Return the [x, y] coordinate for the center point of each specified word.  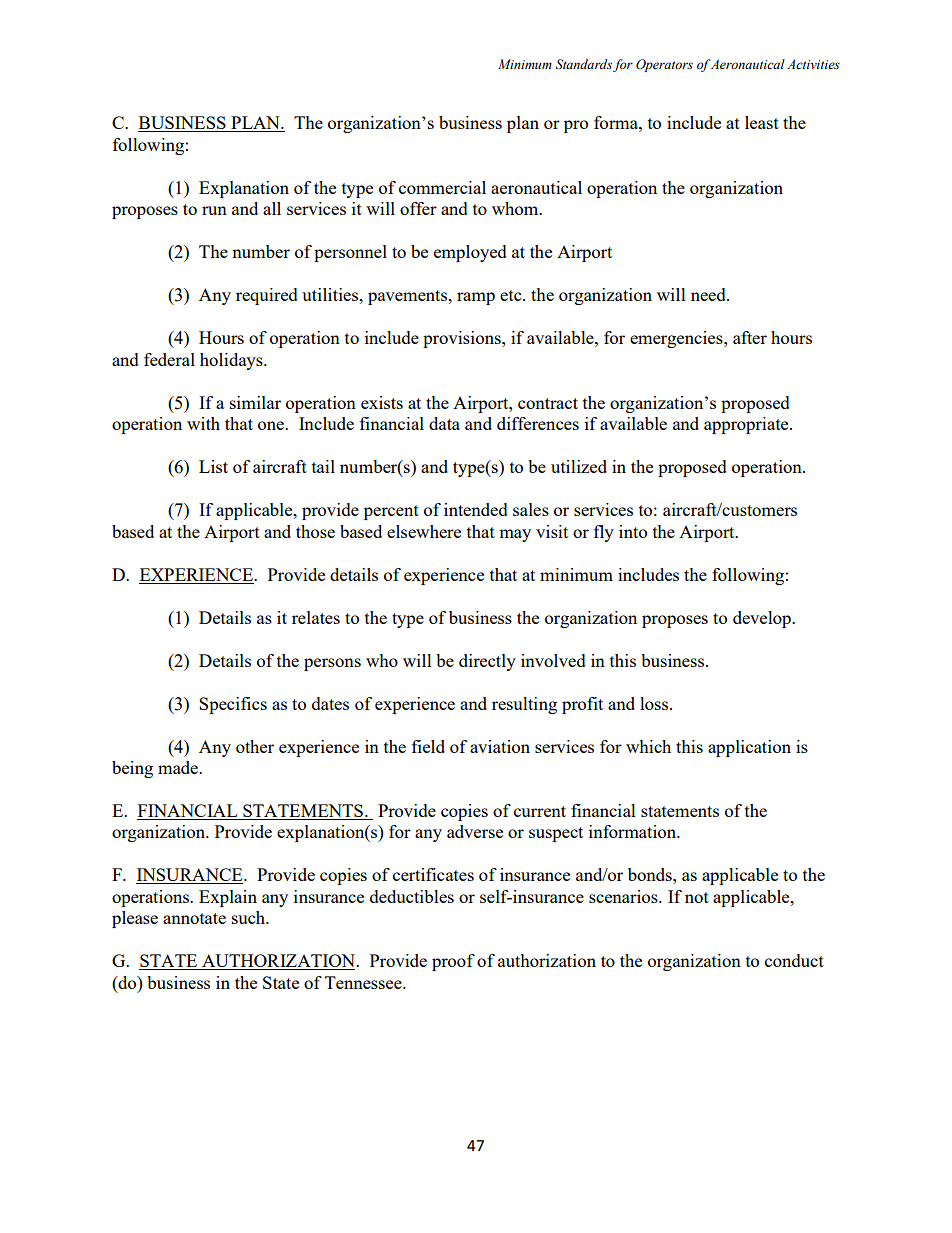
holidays [232, 361]
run [214, 210]
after [750, 337]
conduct [794, 960]
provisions [463, 339]
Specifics [233, 705]
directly [487, 662]
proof [453, 962]
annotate [194, 918]
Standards [584, 64]
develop [763, 619]
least [762, 122]
